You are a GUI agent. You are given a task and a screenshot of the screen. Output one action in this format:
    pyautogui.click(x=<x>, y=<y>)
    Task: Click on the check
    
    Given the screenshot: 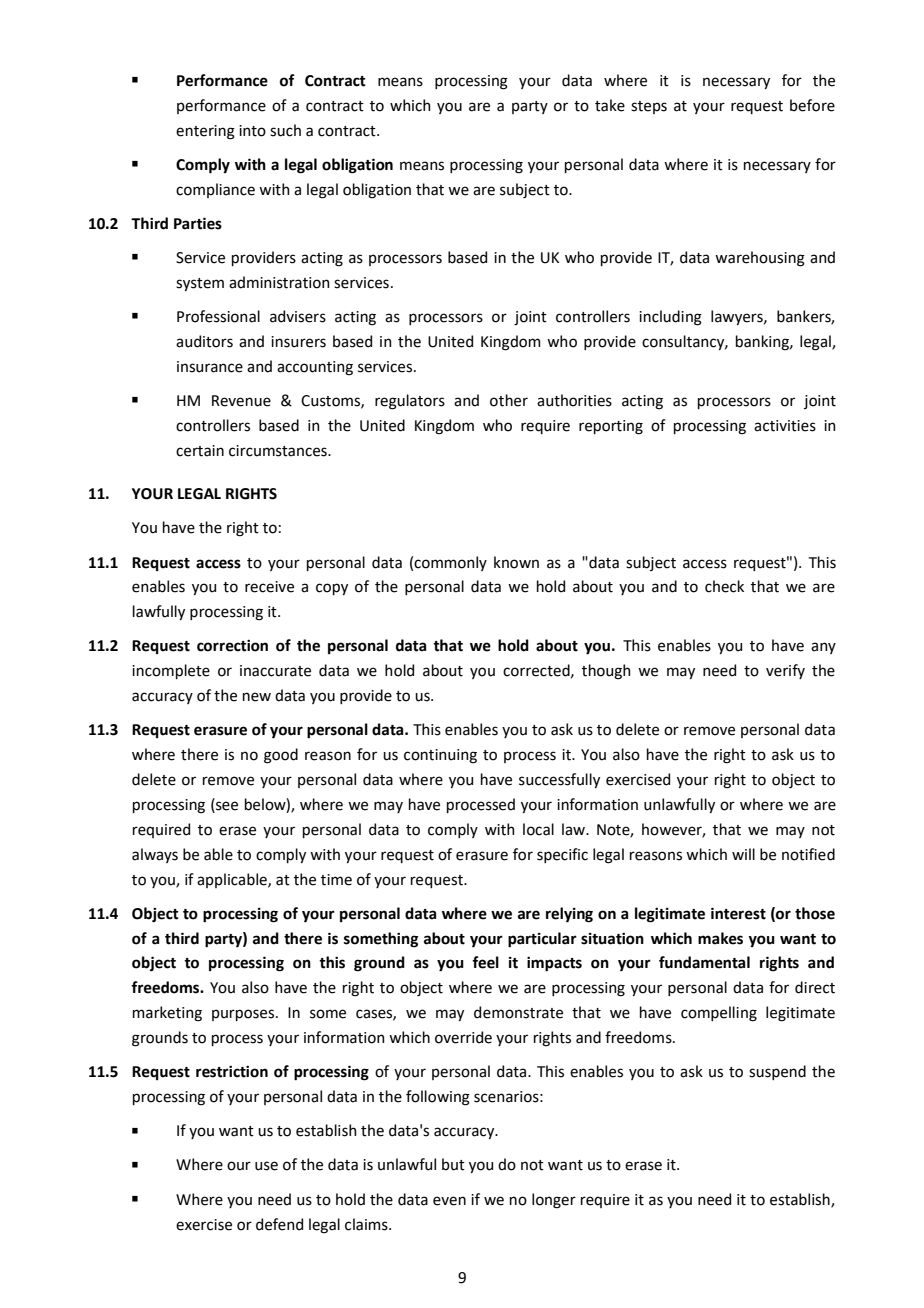 What is the action you would take?
    pyautogui.click(x=724, y=586)
